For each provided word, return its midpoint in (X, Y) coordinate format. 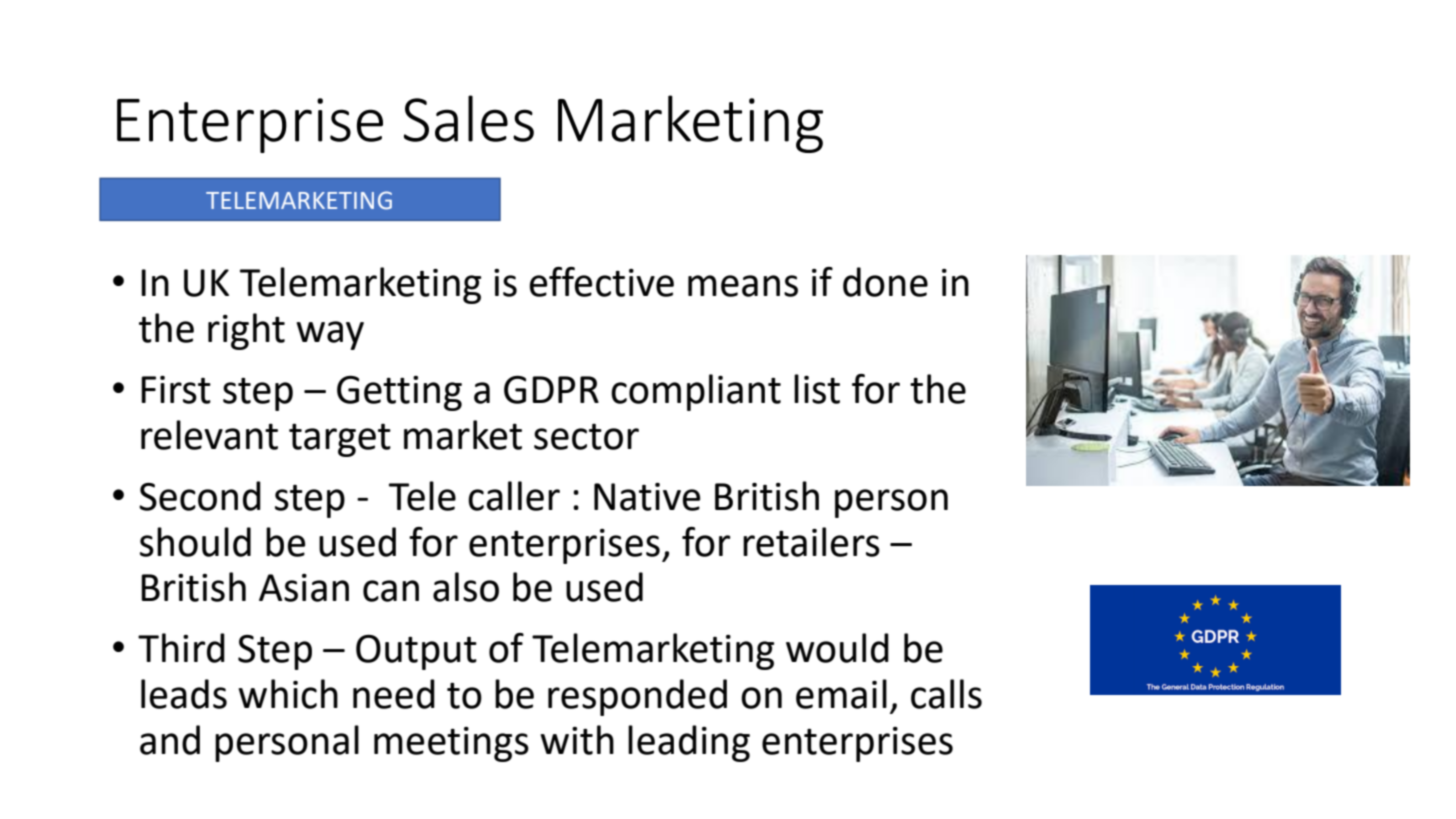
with (577, 740)
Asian (304, 588)
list (817, 389)
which (288, 694)
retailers (811, 542)
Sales (469, 118)
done (885, 282)
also (466, 587)
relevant (209, 435)
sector (586, 436)
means (743, 286)
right (246, 331)
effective (601, 282)
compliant (696, 392)
